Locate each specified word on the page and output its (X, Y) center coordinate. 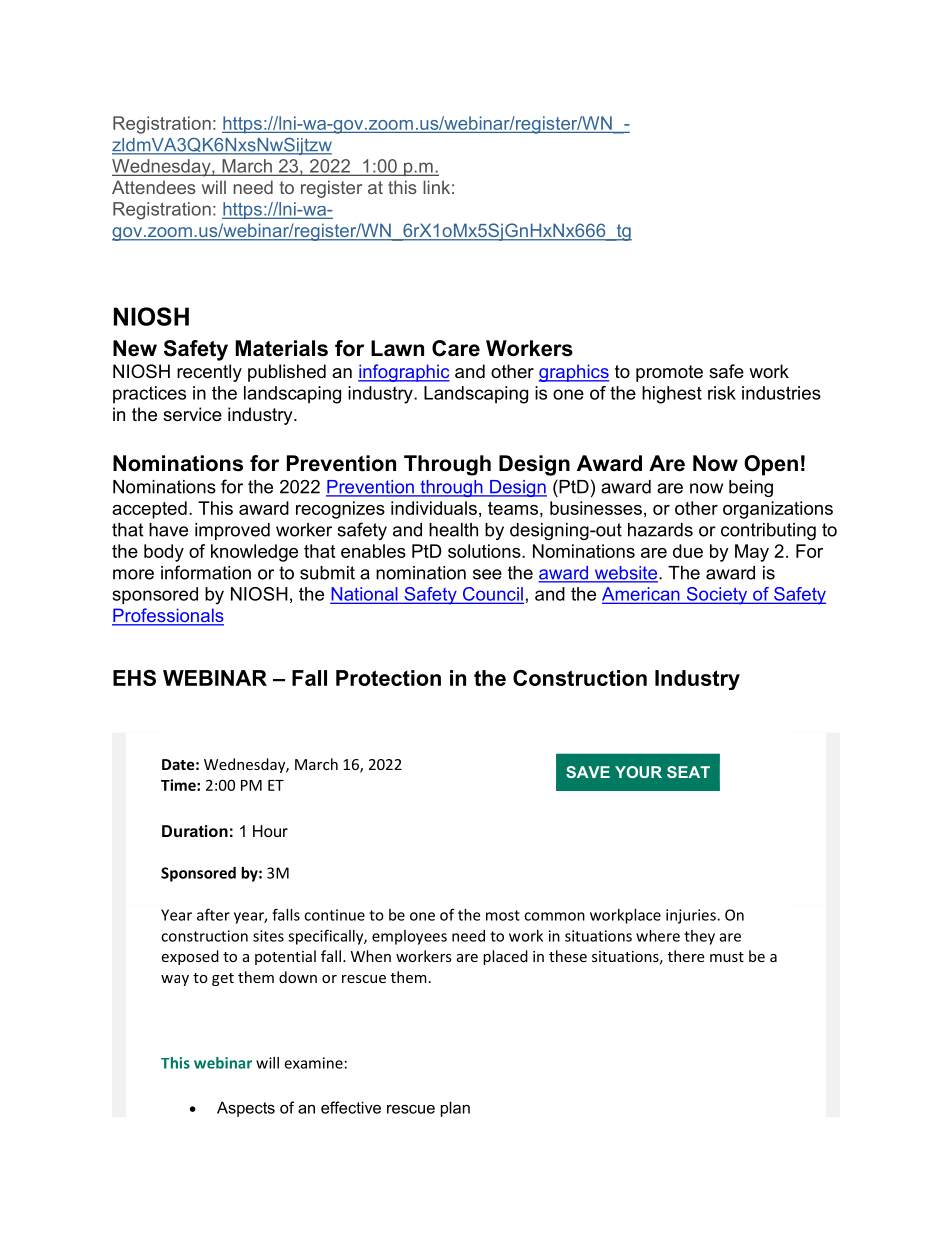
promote (669, 373)
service (192, 414)
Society (717, 596)
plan (455, 1109)
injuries (692, 916)
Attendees (154, 187)
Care (456, 348)
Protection (388, 678)
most (503, 915)
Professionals (168, 616)
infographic (404, 373)
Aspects (246, 1109)
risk (722, 393)
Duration (195, 831)
